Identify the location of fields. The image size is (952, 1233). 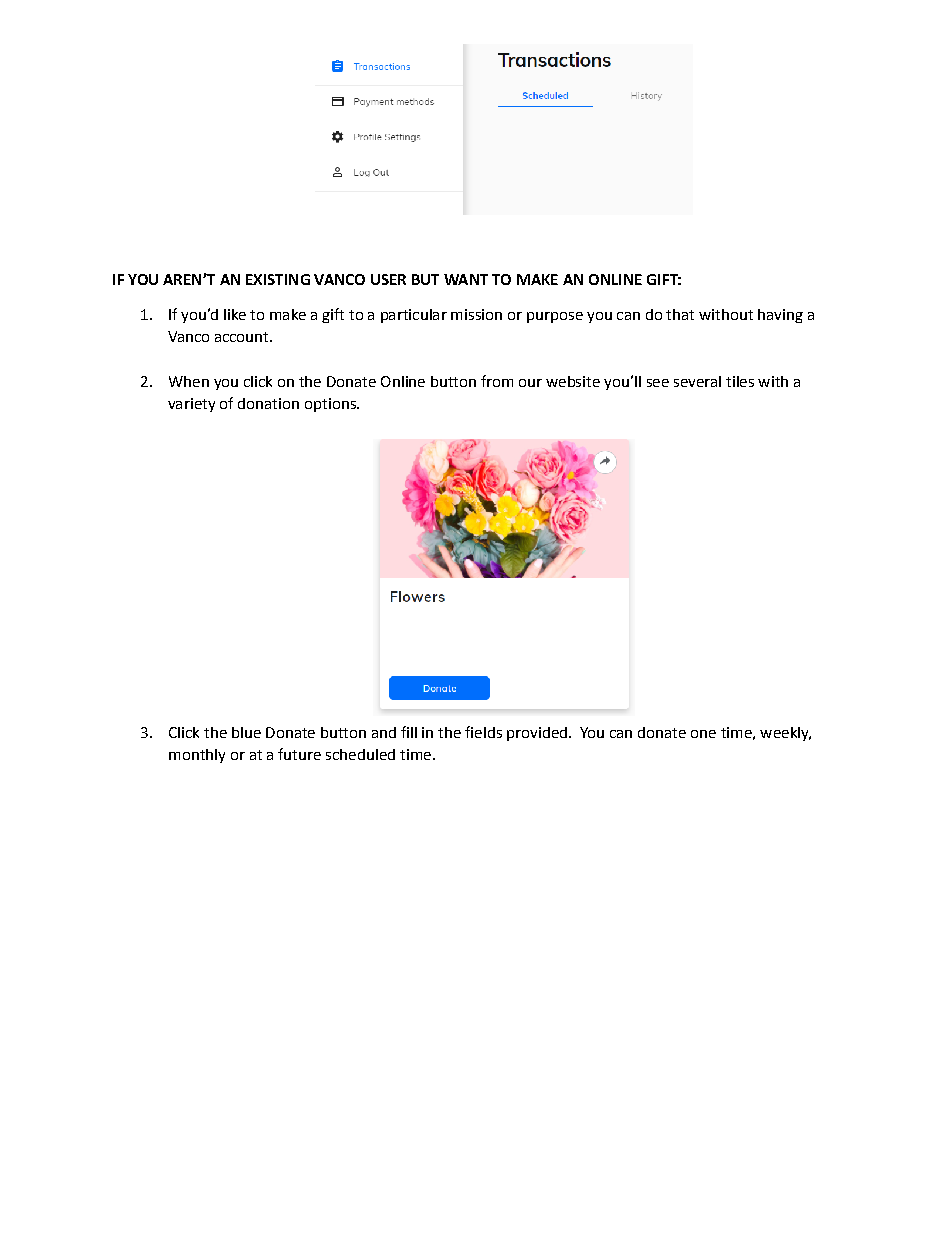
(483, 732).
